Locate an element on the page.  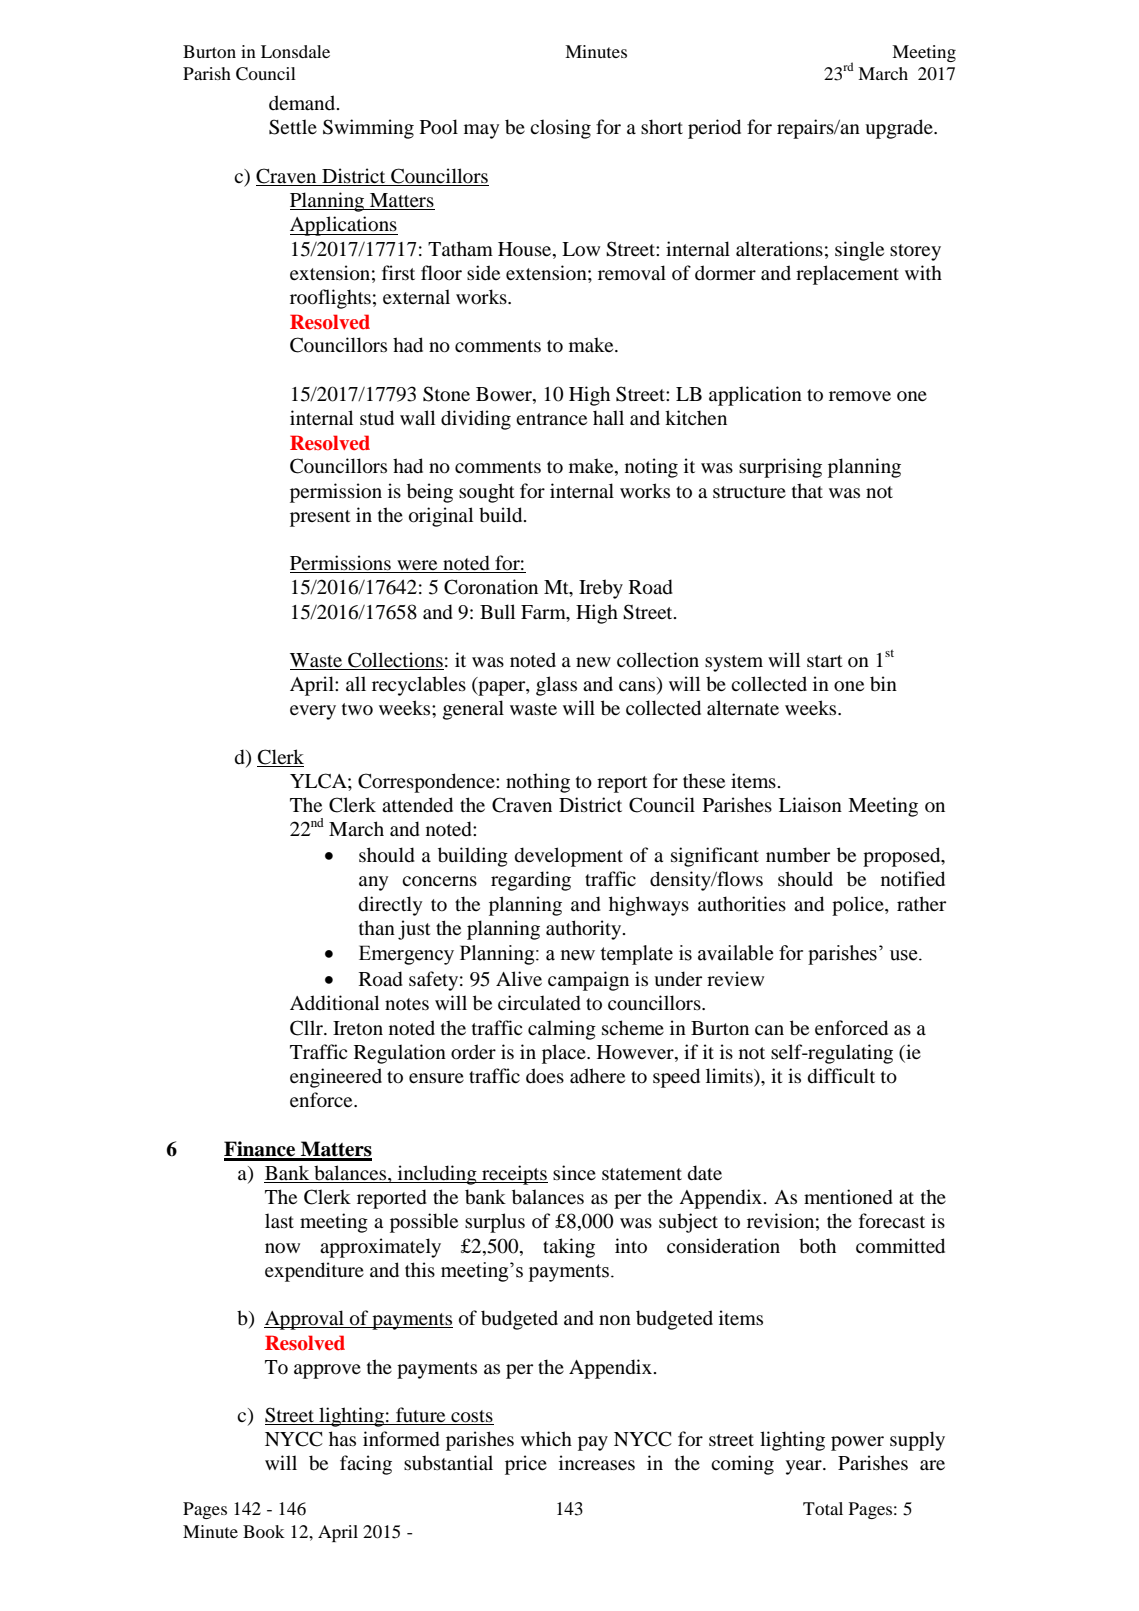
start is located at coordinates (825, 661).
